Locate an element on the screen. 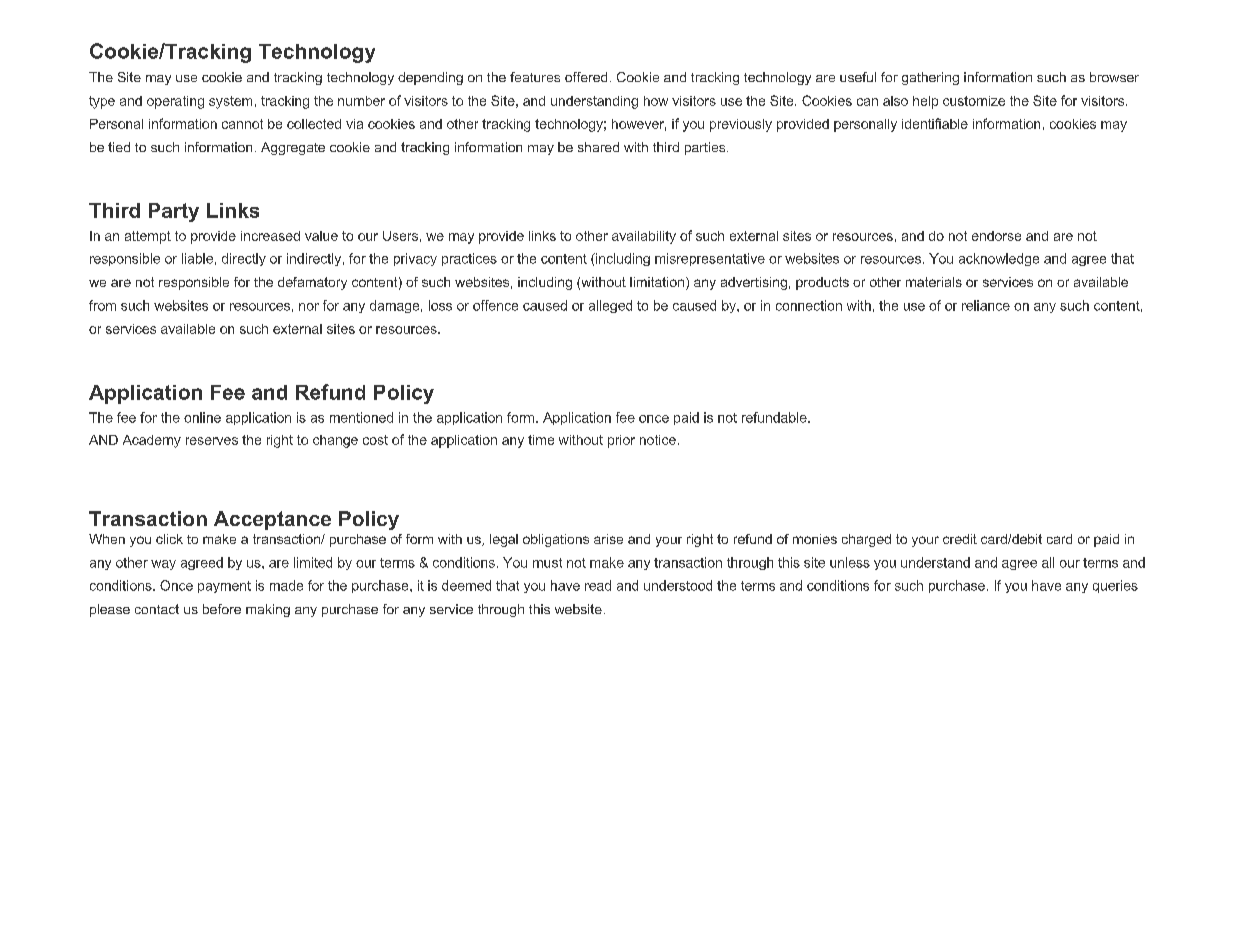 The height and width of the screenshot is (952, 1233). increased is located at coordinates (270, 236).
